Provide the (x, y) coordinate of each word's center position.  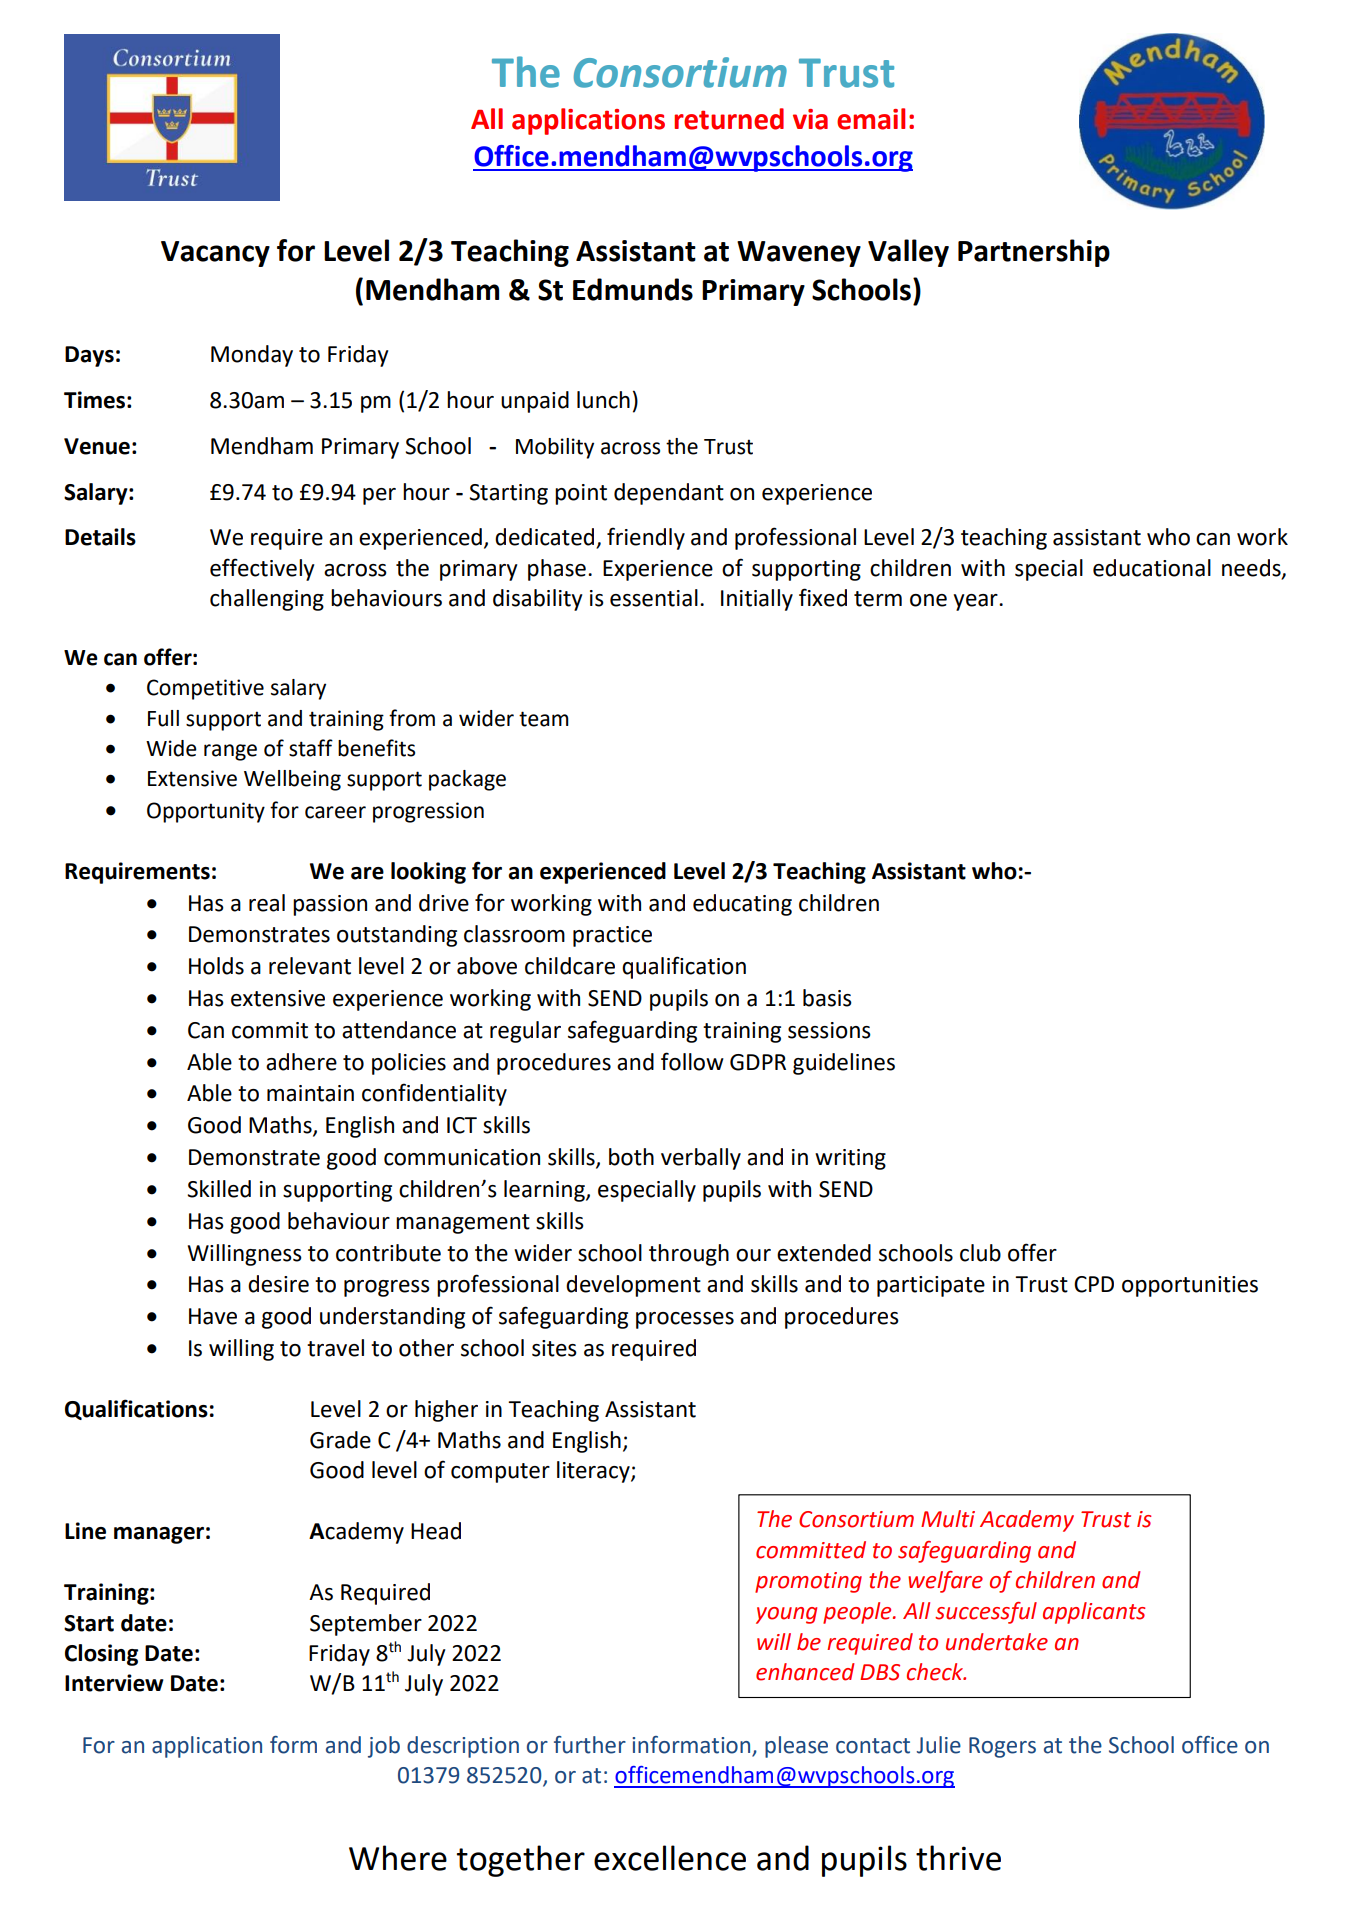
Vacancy (215, 254)
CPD (1094, 1284)
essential (654, 598)
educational (1152, 568)
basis (827, 998)
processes (685, 1320)
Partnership (1034, 253)
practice (612, 936)
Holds (216, 966)
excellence (670, 1858)
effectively (262, 569)
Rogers (1002, 1747)
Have (213, 1316)
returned (729, 119)
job (384, 1747)
